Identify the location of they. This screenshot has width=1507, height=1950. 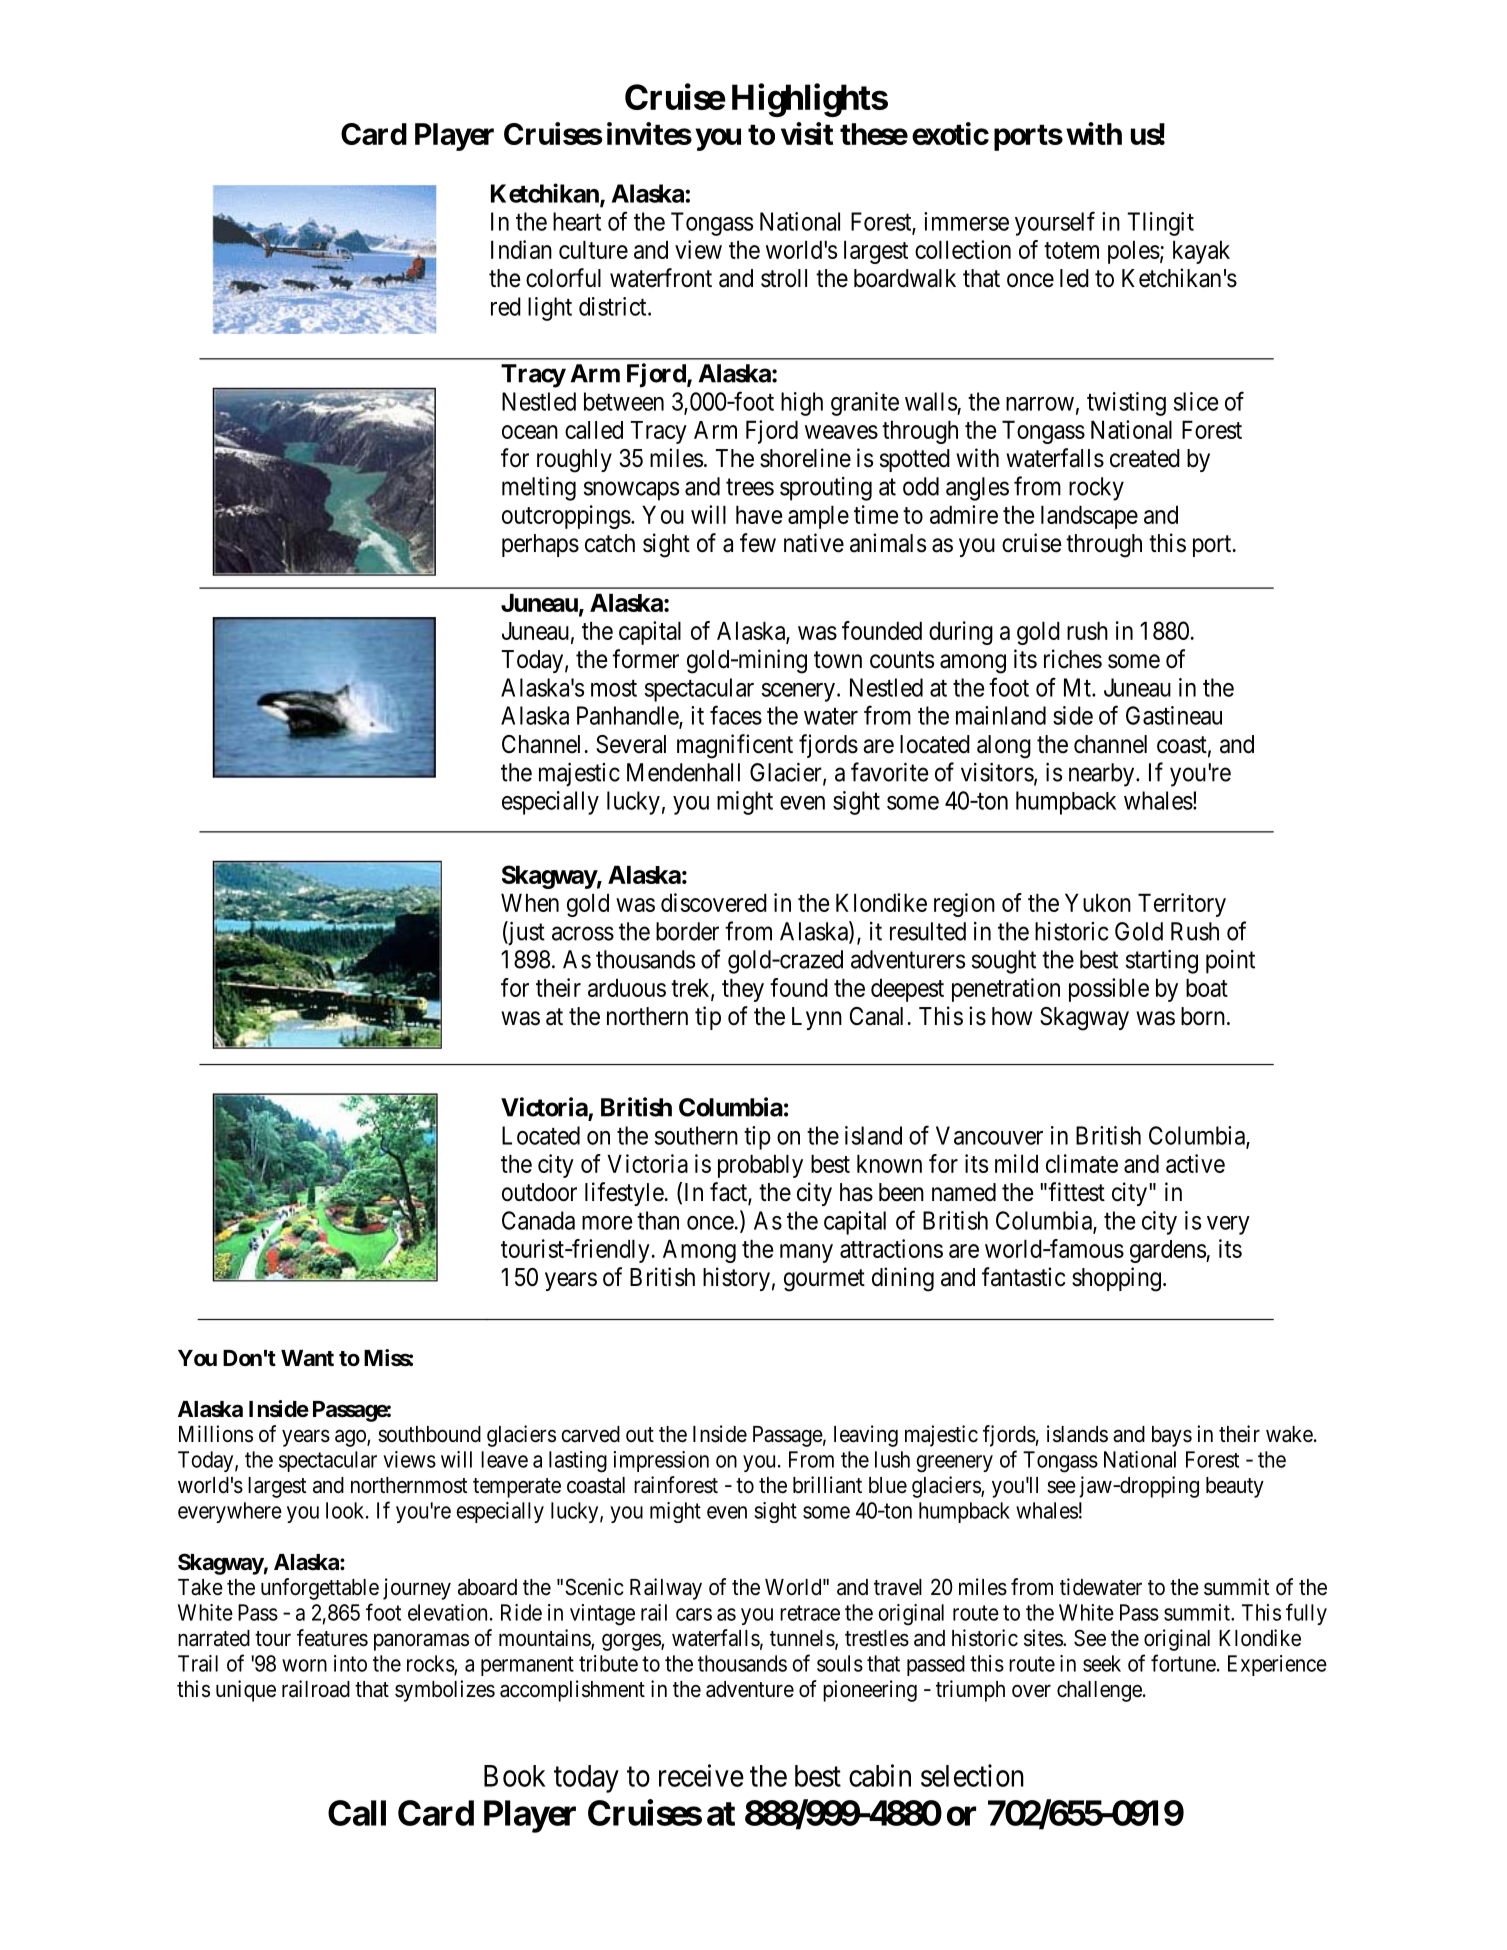
(743, 990).
